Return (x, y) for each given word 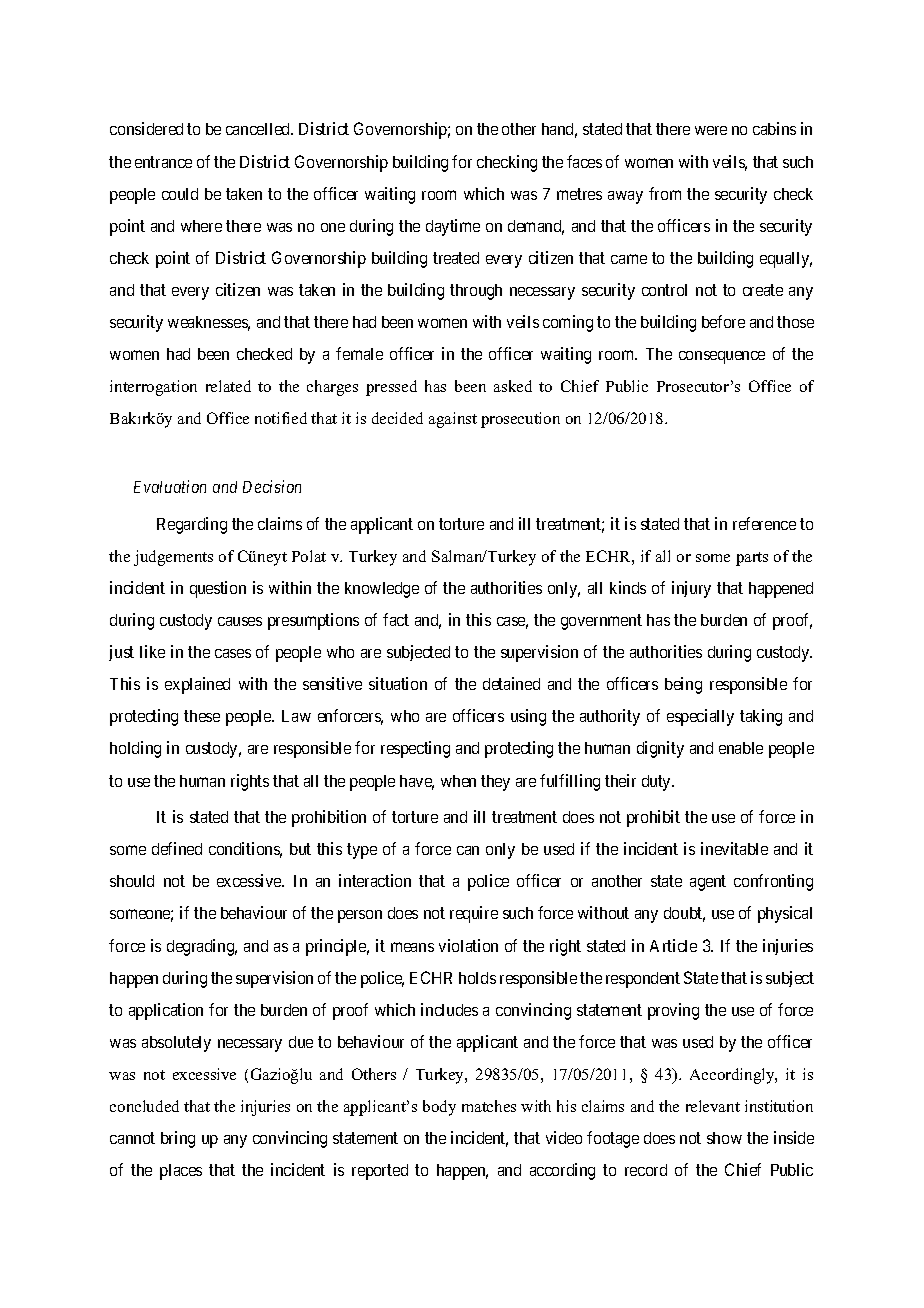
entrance (163, 162)
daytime (453, 227)
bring (178, 1139)
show (724, 1138)
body (439, 1108)
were (711, 130)
